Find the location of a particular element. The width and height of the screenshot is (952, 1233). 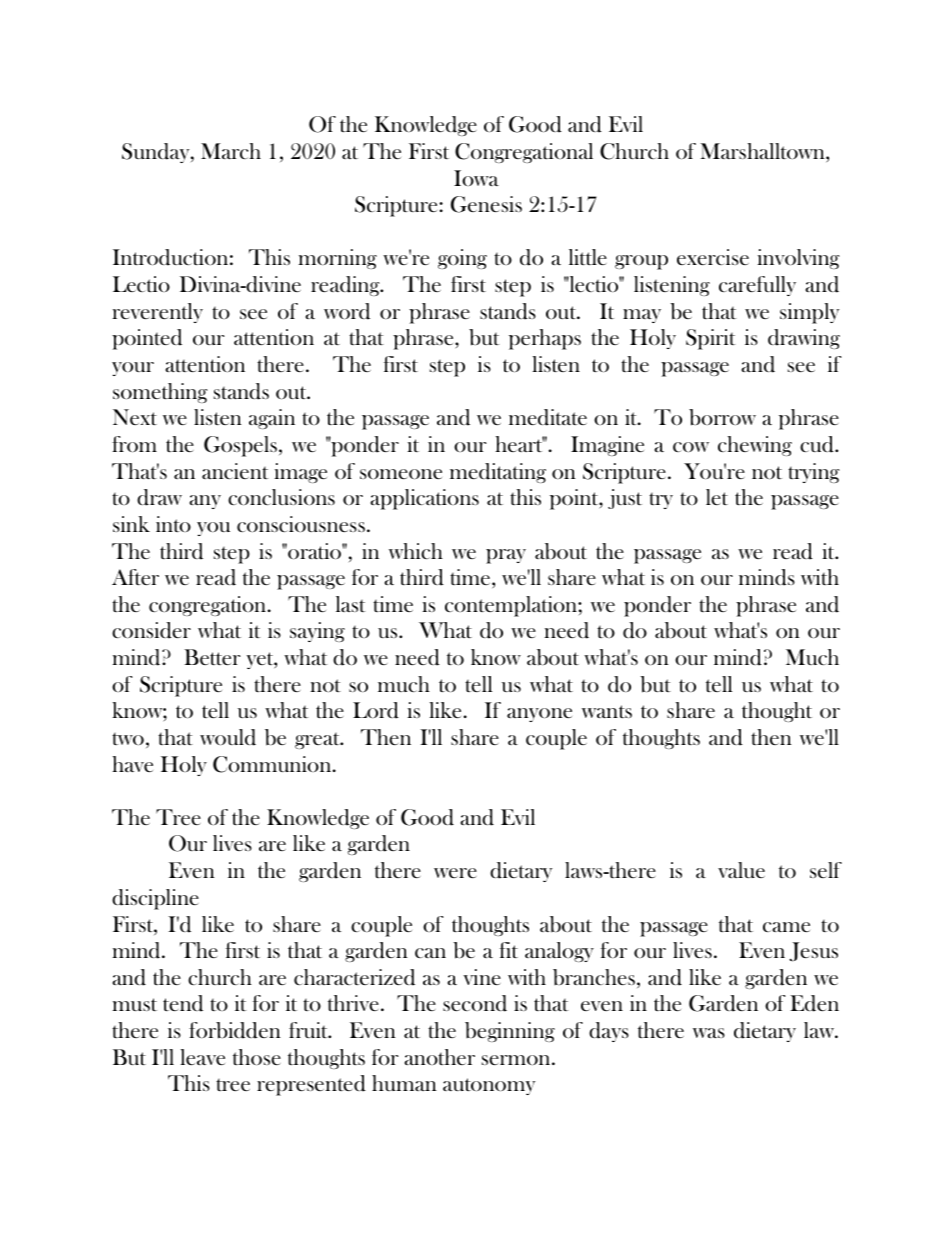

meditate is located at coordinates (548, 417).
